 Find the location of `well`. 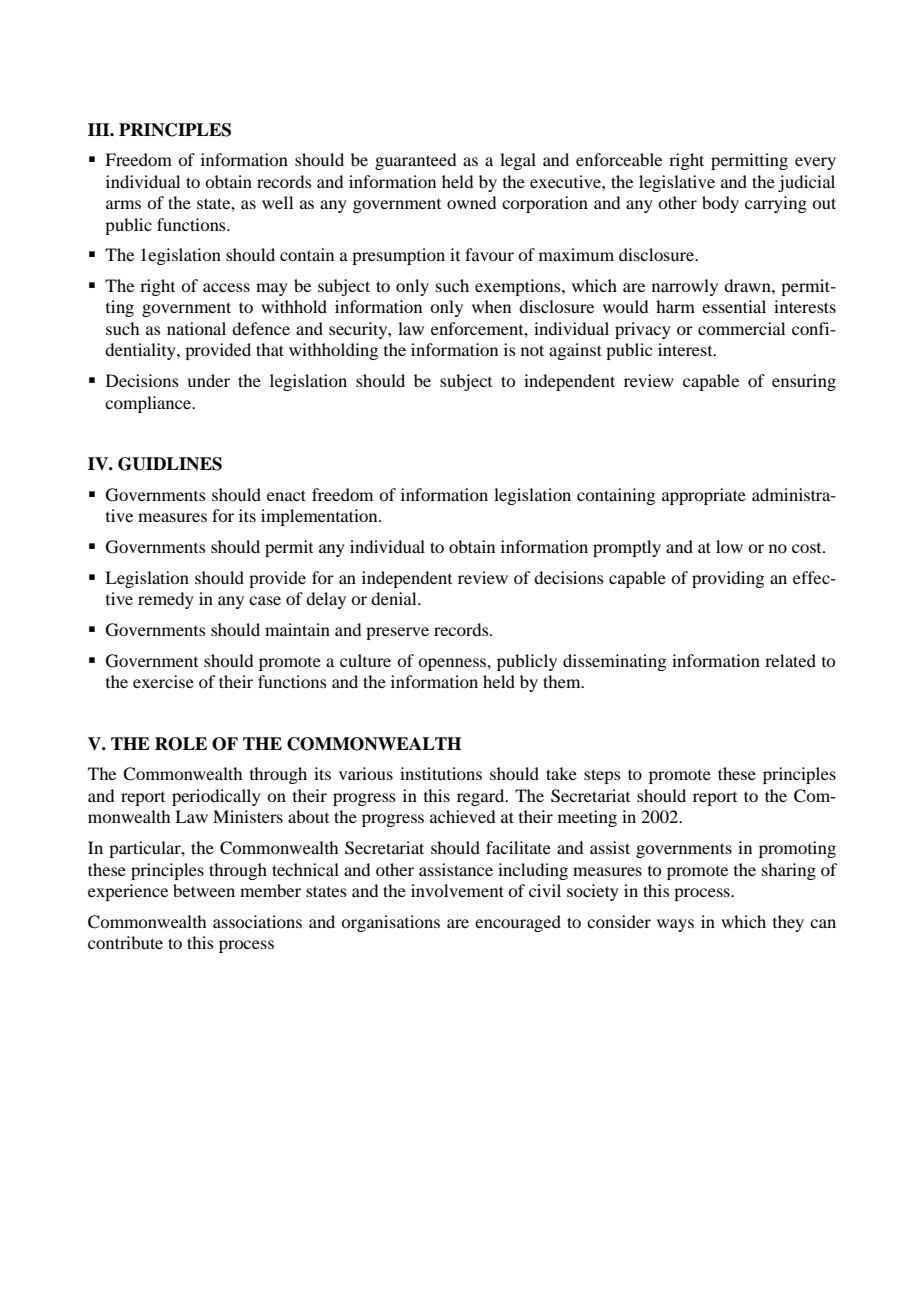

well is located at coordinates (277, 202).
